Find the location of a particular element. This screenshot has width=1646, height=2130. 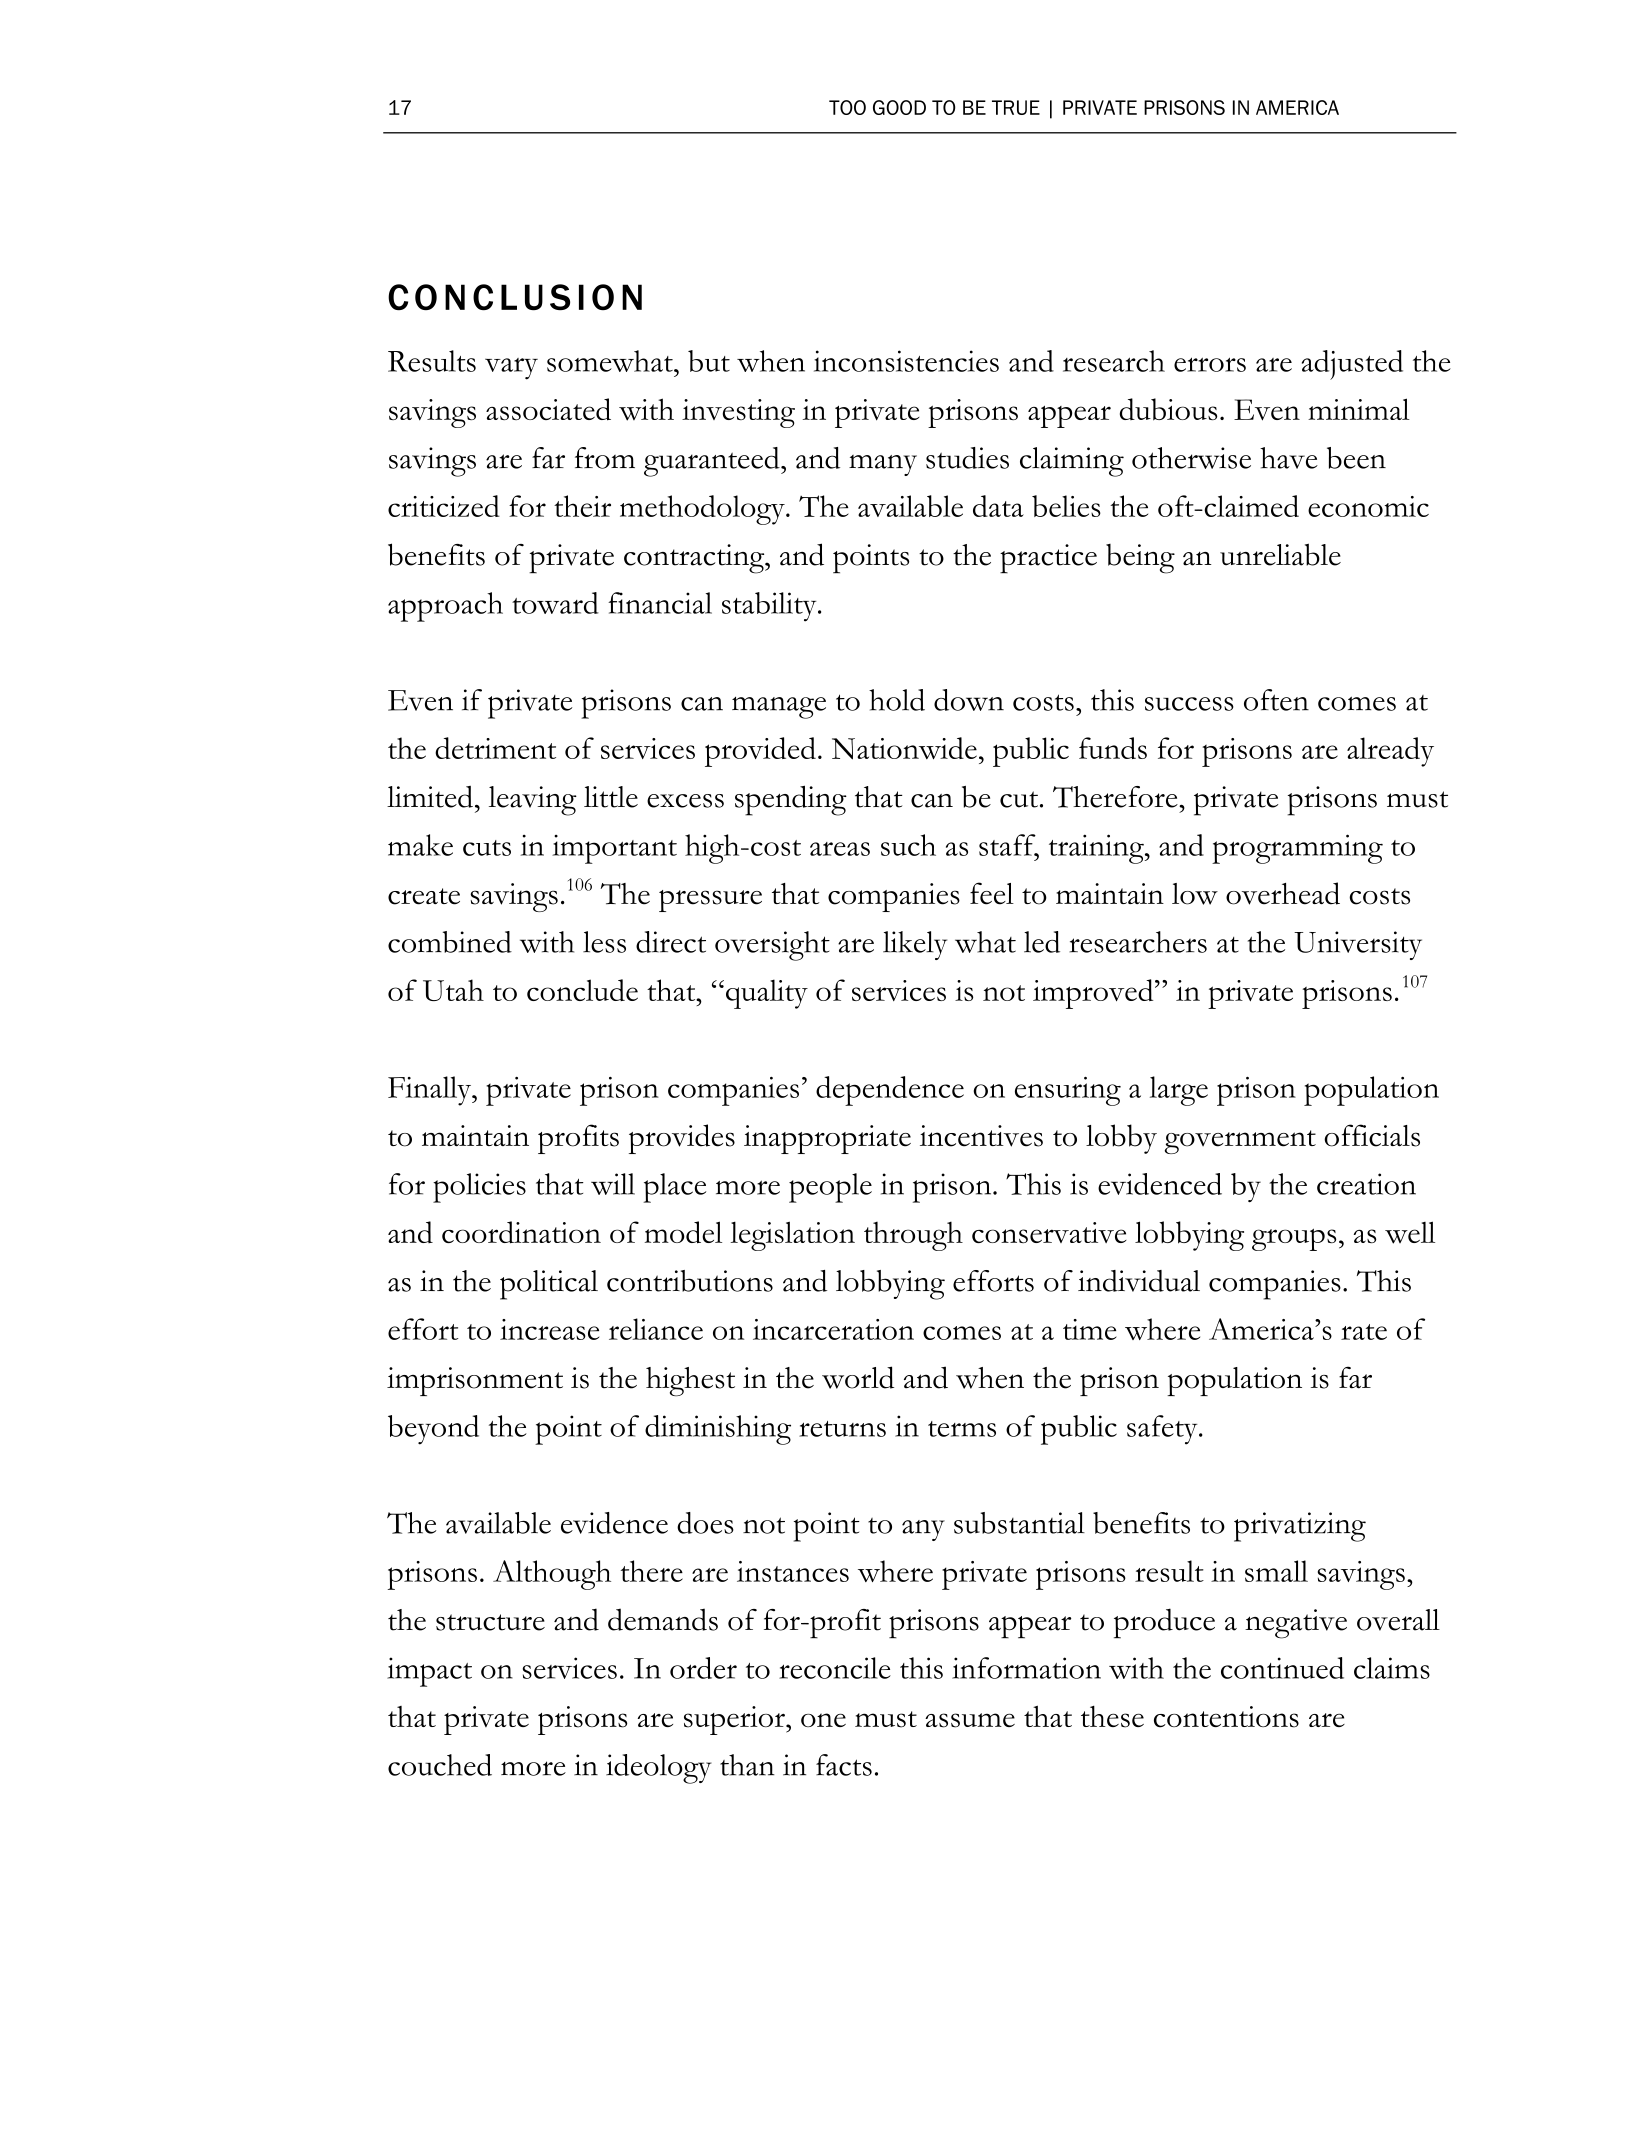

couched is located at coordinates (440, 1765).
